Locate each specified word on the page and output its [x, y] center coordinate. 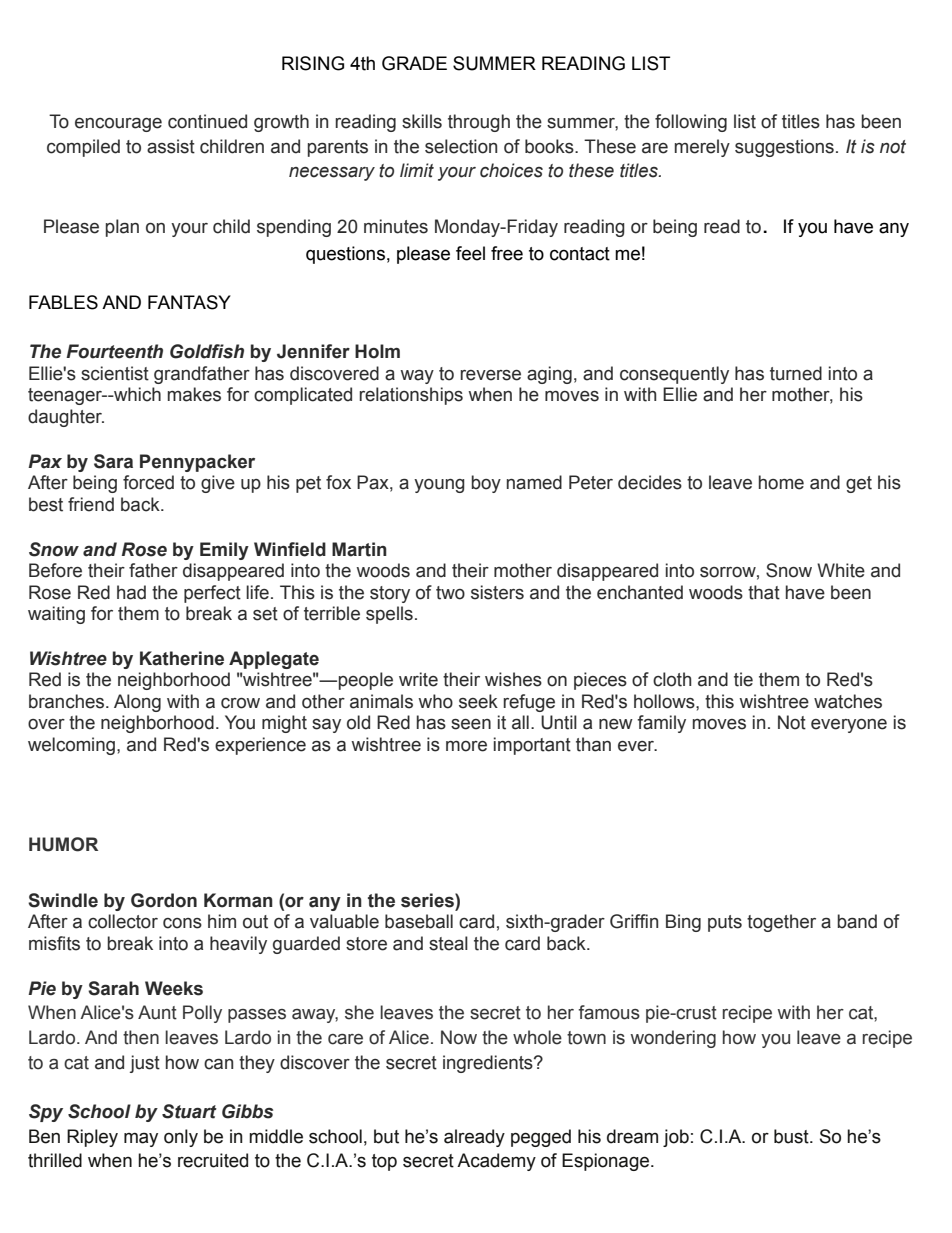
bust [792, 1136]
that [764, 592]
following [691, 123]
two [450, 593]
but [386, 1136]
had [131, 592]
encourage [118, 125]
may [141, 1139]
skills [422, 121]
